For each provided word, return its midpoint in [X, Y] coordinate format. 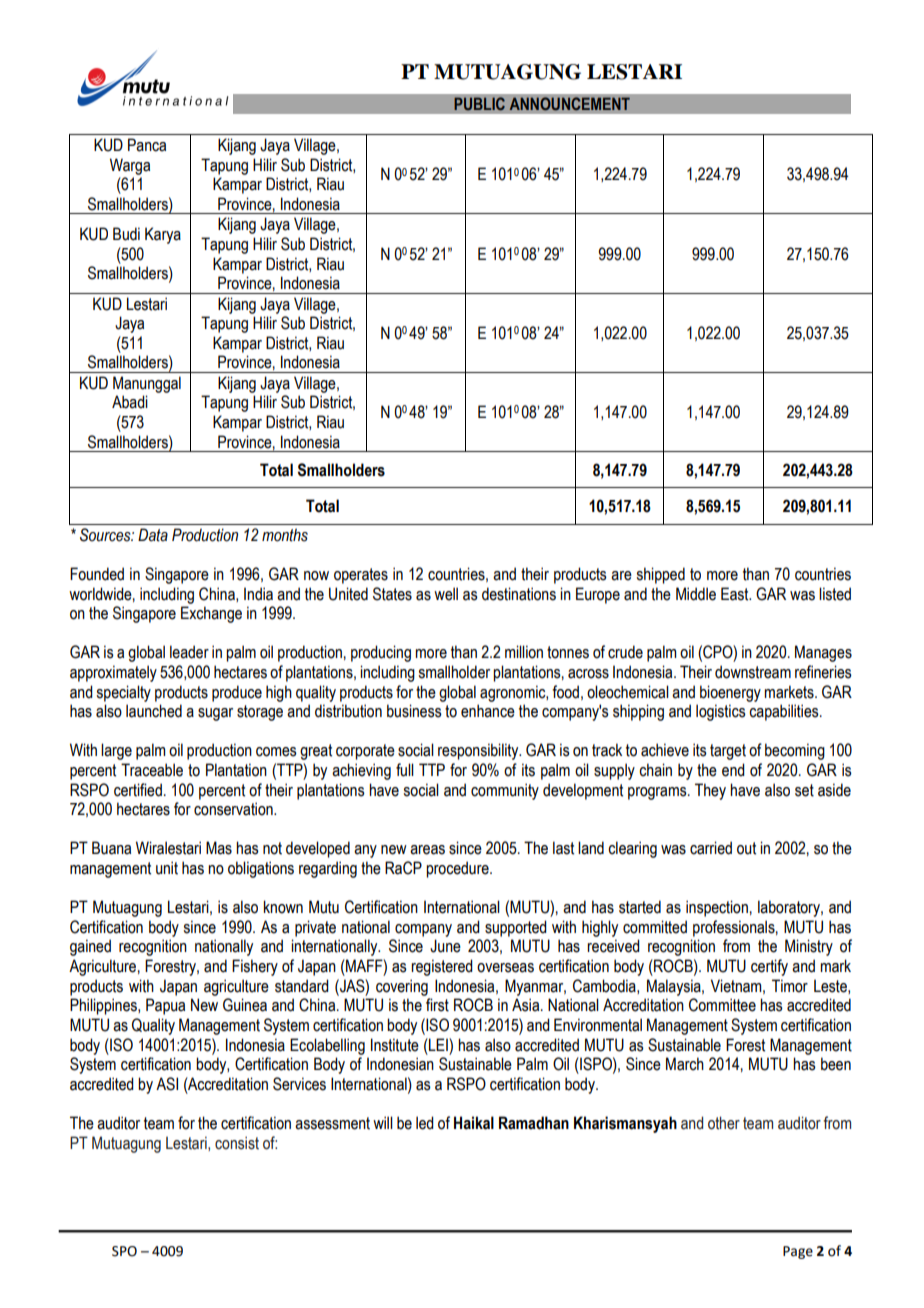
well [446, 594]
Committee [722, 1005]
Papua [165, 1006]
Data [153, 535]
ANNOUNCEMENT [569, 104]
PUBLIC [479, 104]
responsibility [479, 751]
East [736, 594]
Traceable [152, 770]
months [285, 535]
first [437, 1005]
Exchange [211, 614]
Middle [696, 594]
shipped [660, 575]
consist [237, 1143]
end [733, 770]
